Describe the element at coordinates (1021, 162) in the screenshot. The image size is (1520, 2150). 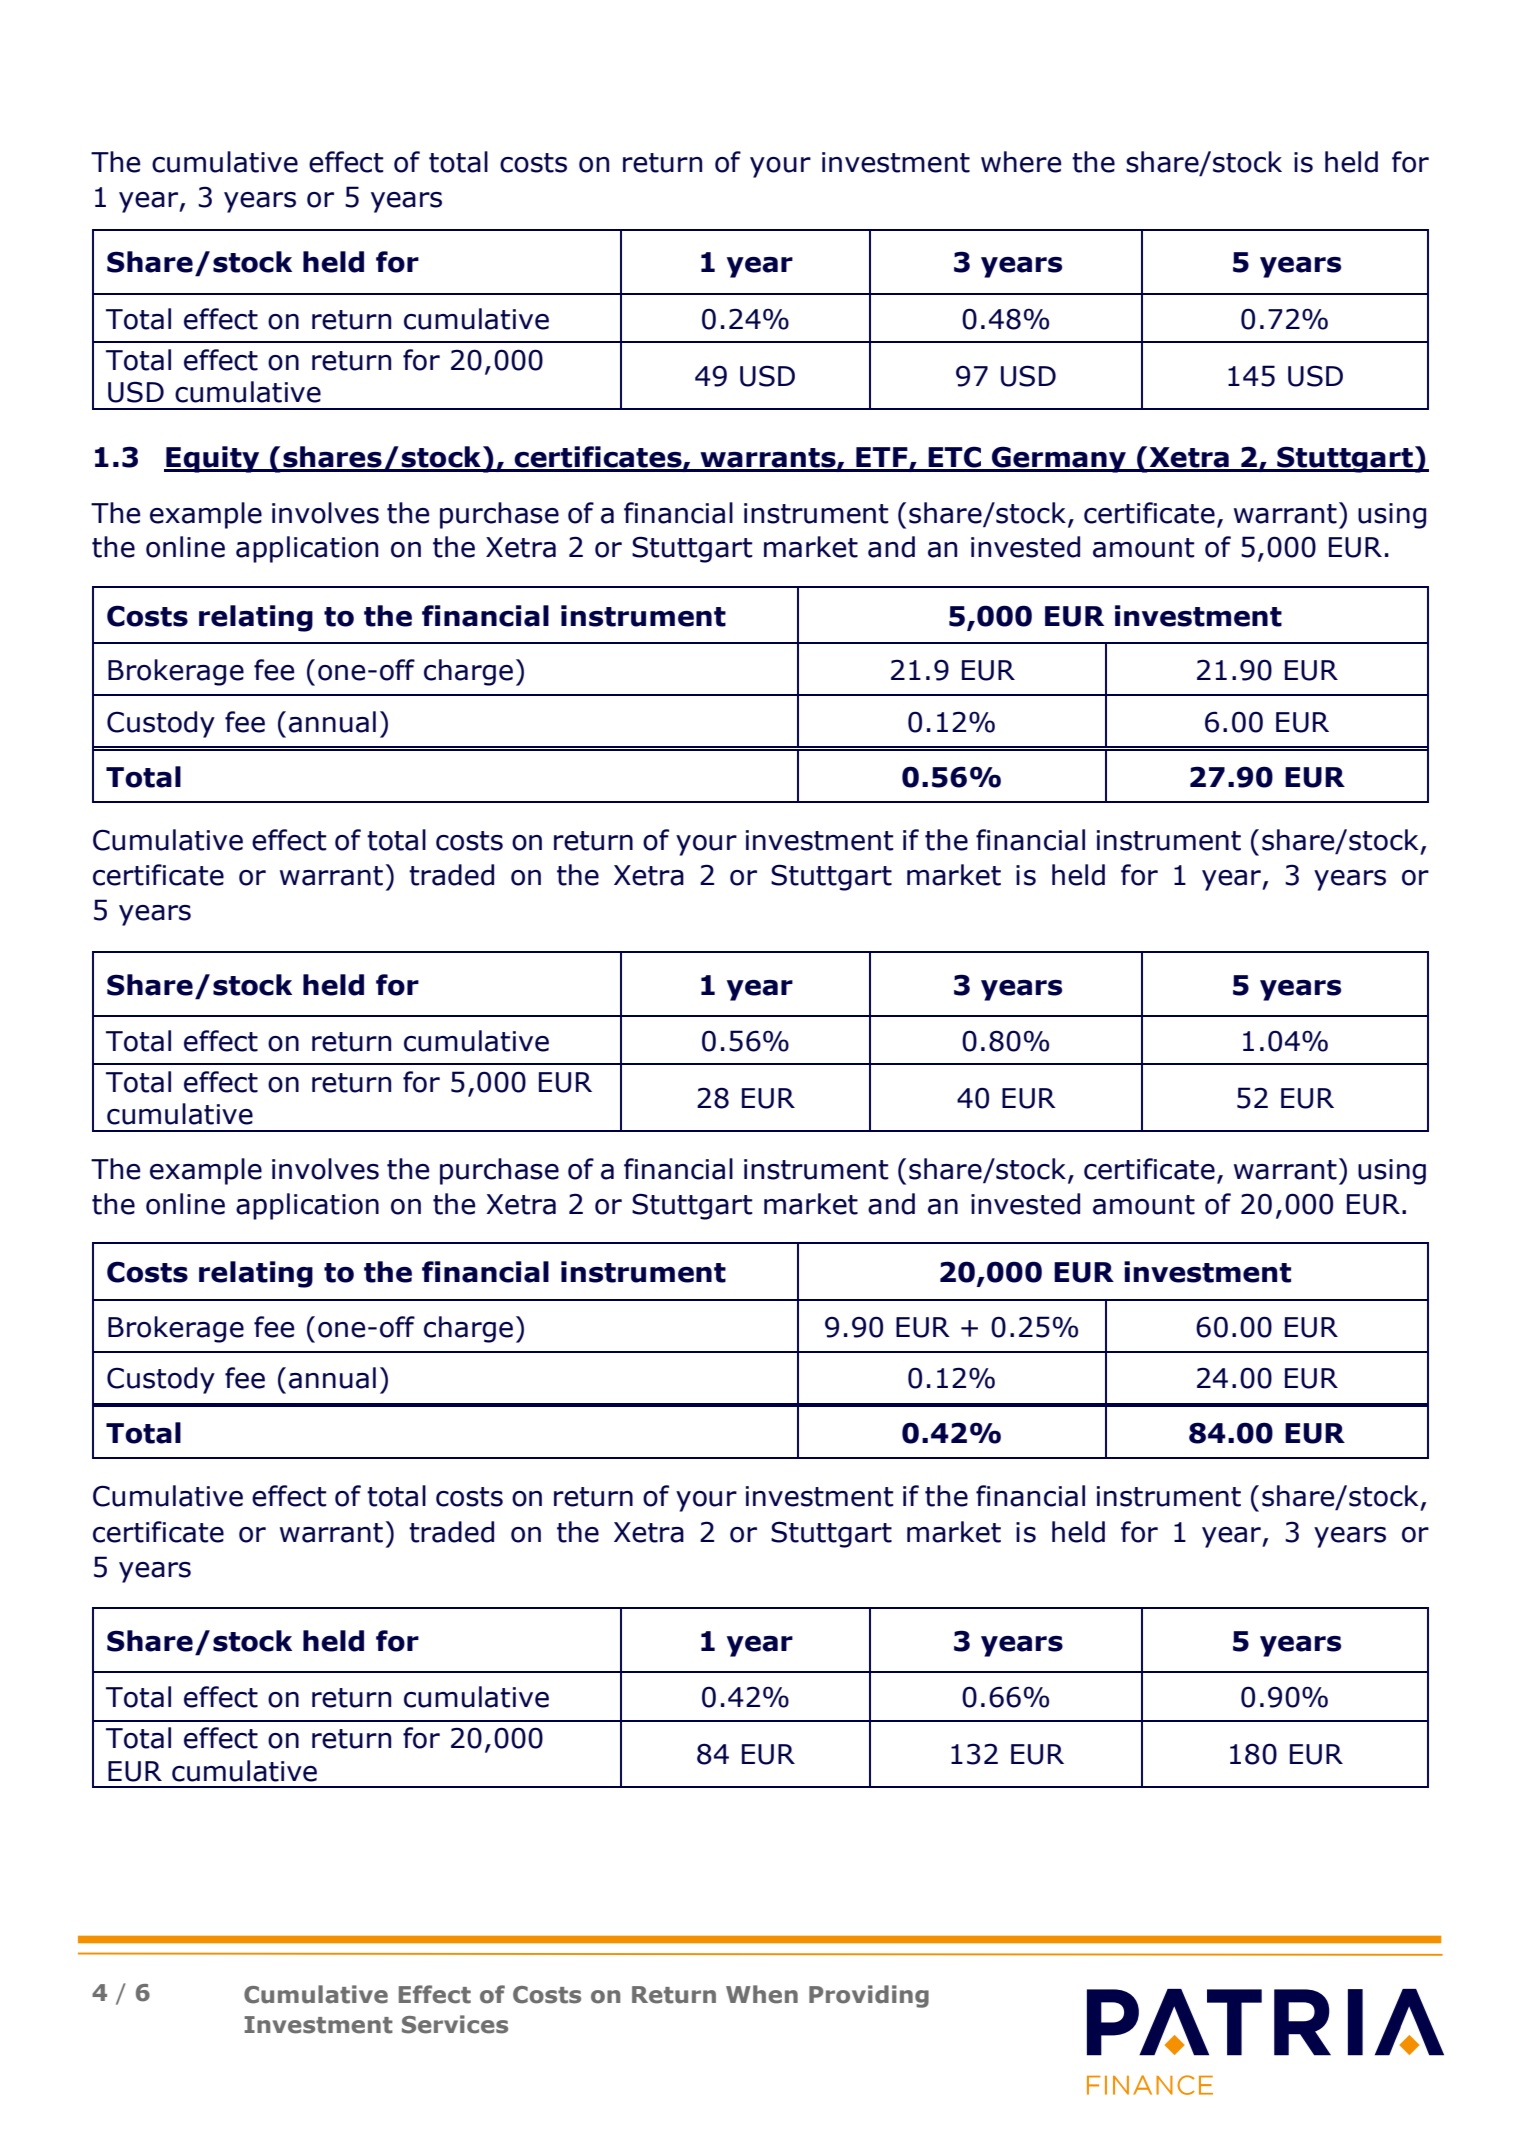
I see `where` at that location.
